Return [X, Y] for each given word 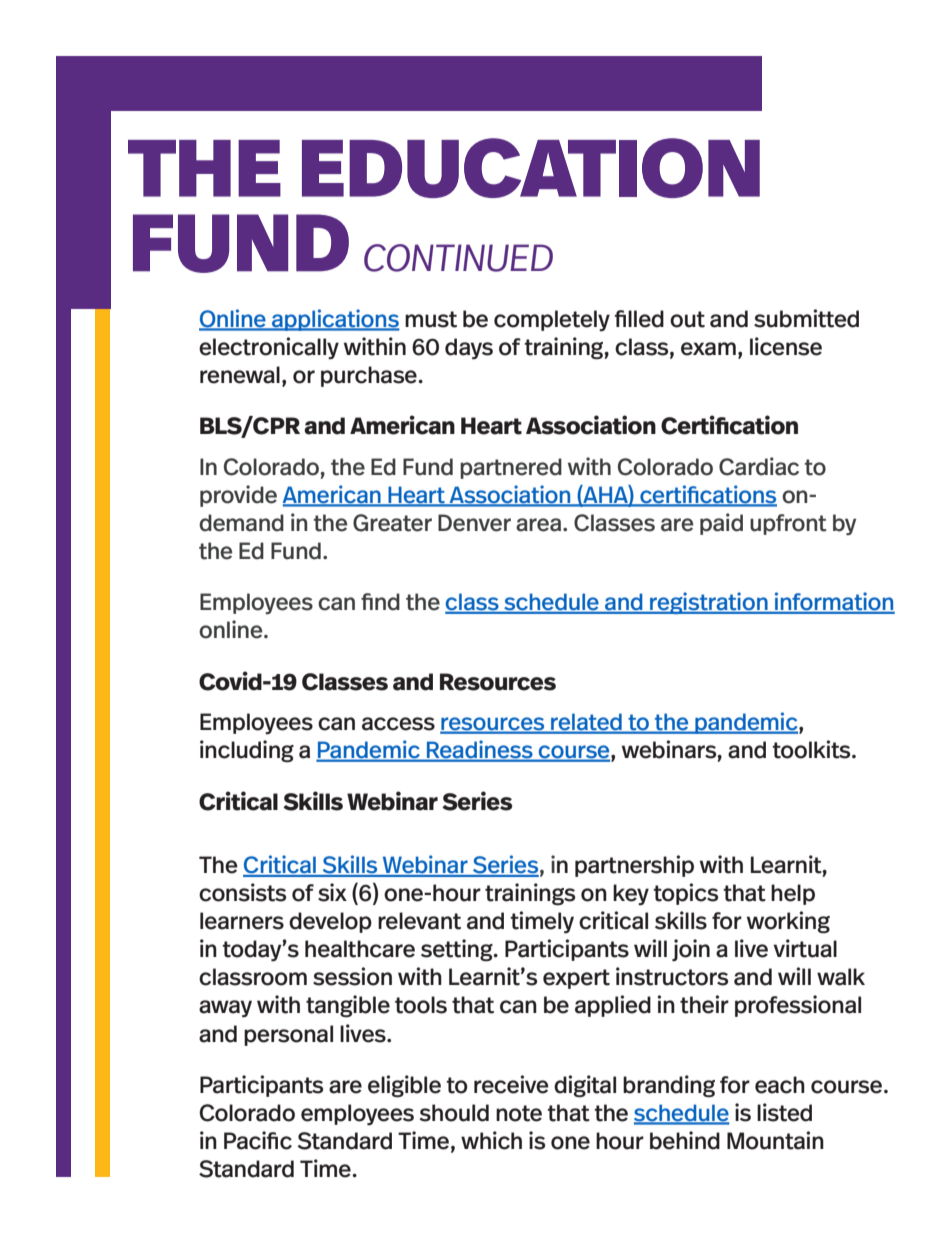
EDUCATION [531, 168]
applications [335, 320]
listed [784, 1112]
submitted [806, 318]
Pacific [258, 1140]
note [519, 1113]
